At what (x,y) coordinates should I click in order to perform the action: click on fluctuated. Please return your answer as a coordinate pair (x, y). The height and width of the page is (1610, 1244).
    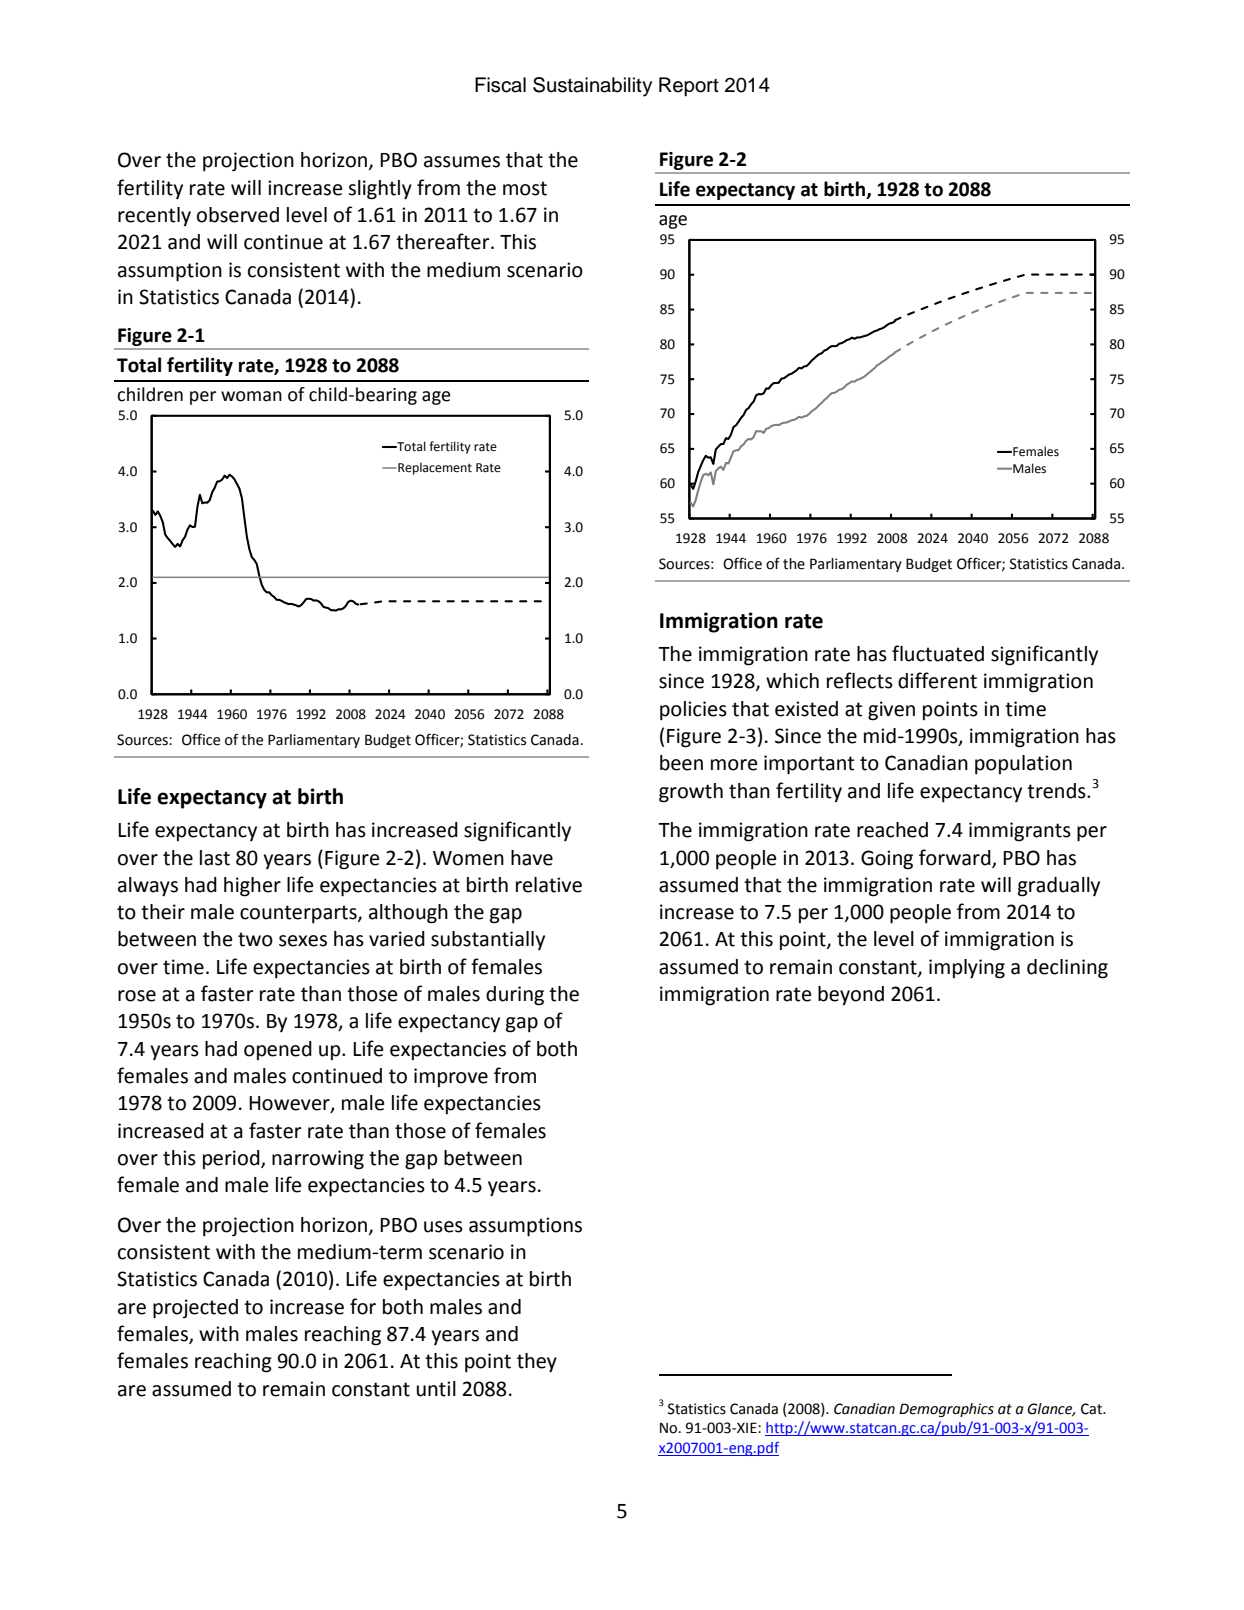
    Looking at the image, I should click on (938, 653).
